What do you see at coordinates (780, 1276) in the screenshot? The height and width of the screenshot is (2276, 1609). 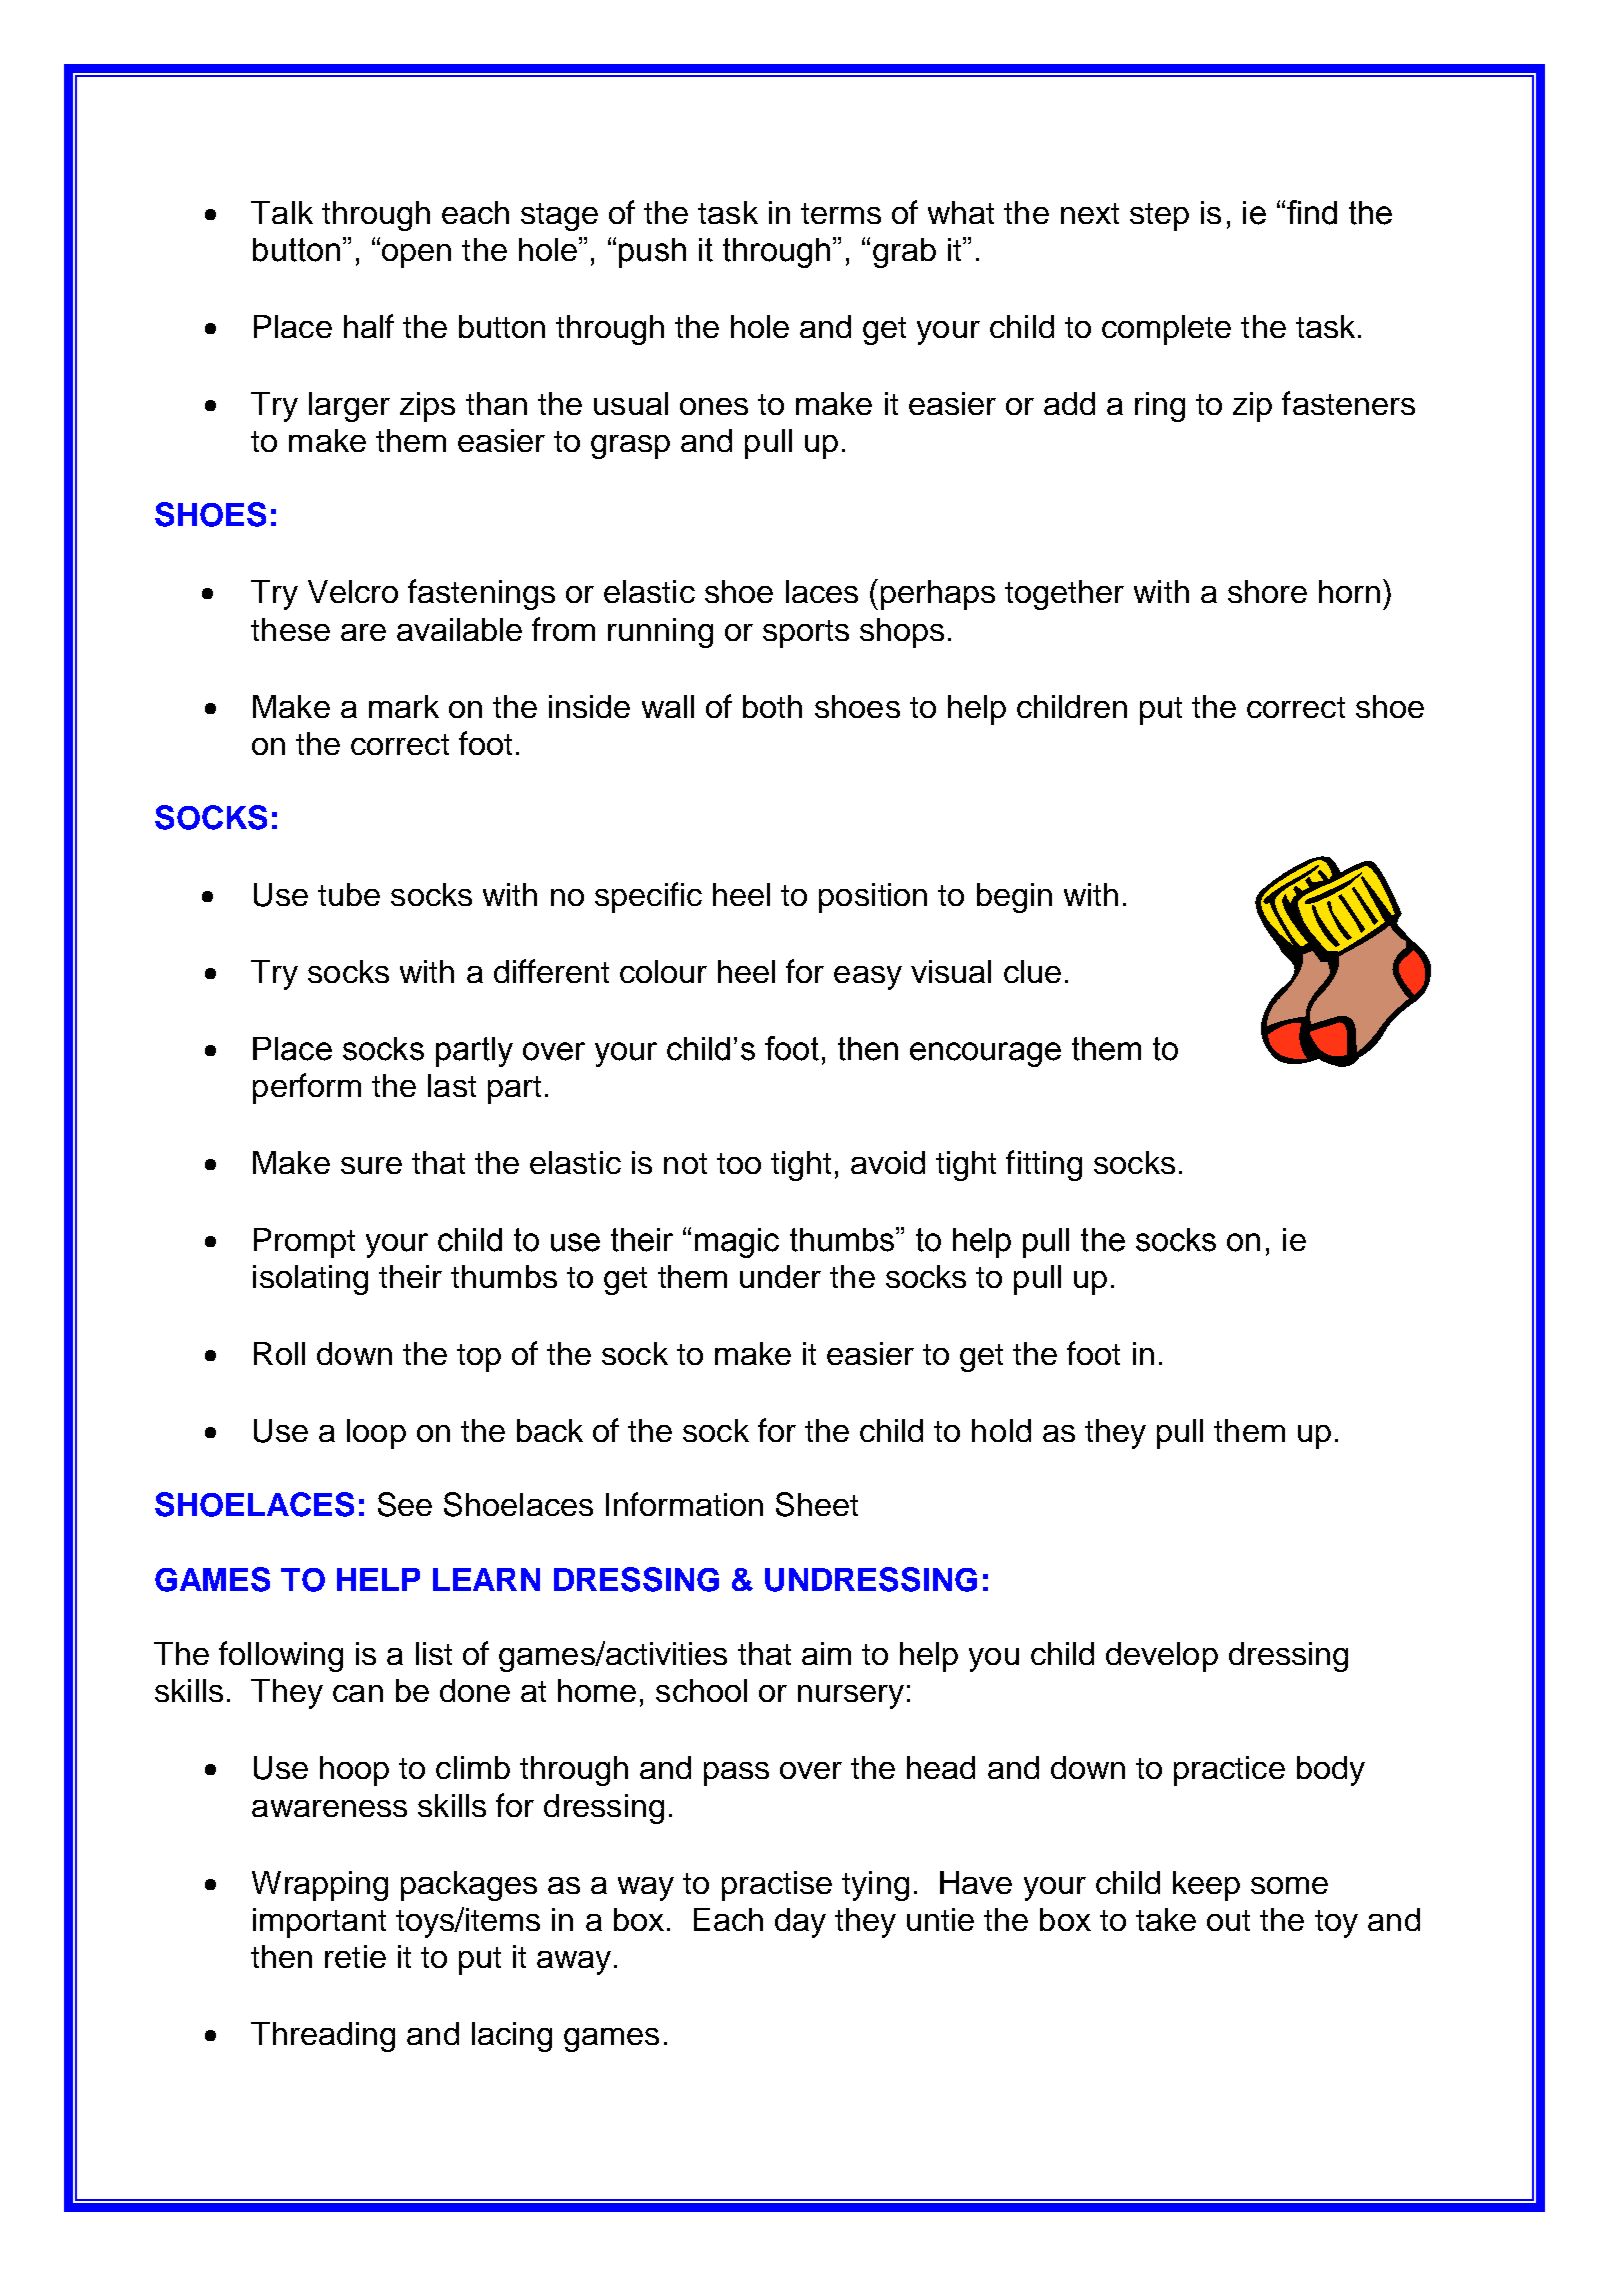 I see `under` at bounding box center [780, 1276].
